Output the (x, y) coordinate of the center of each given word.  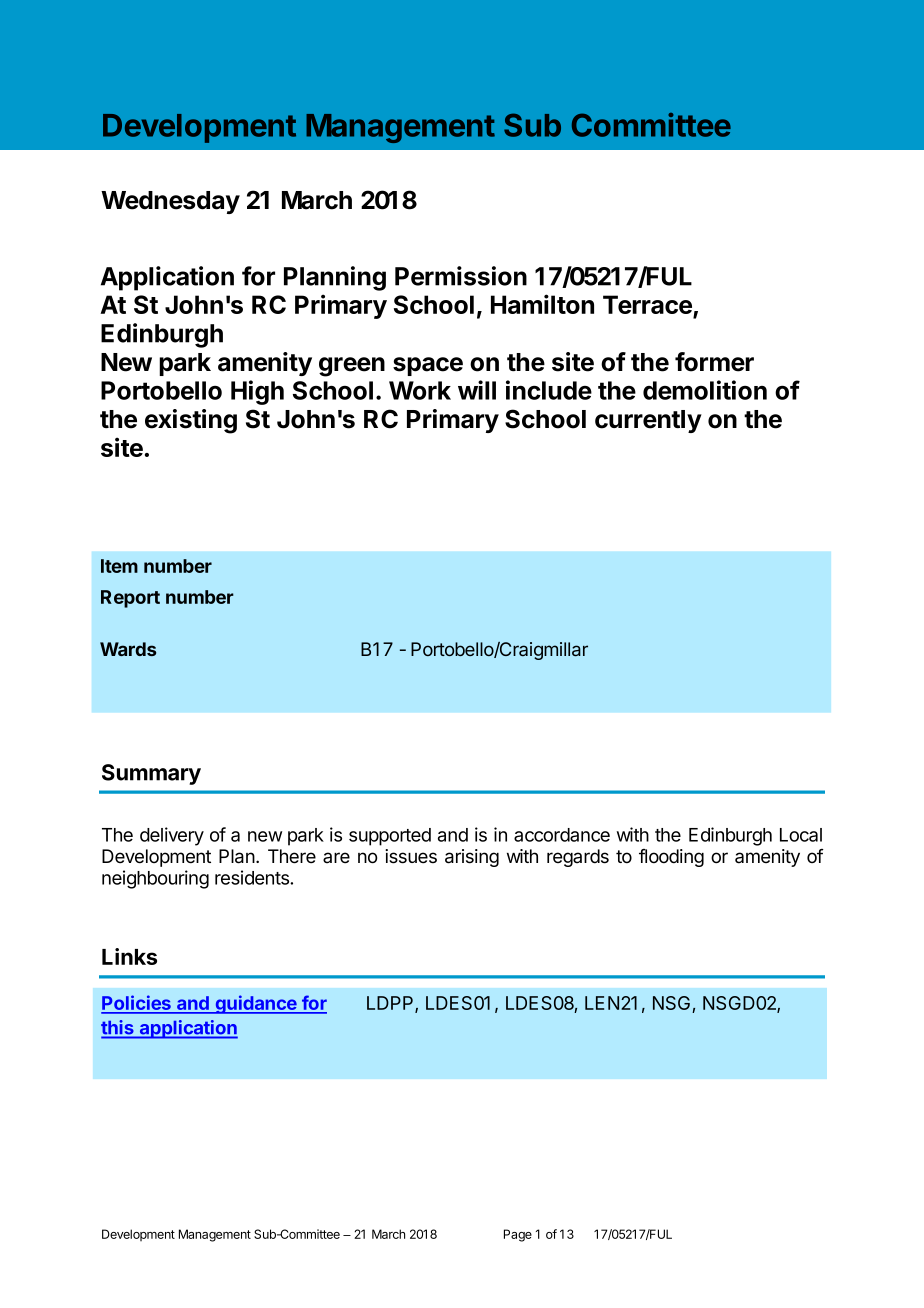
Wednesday (170, 202)
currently (648, 421)
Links (129, 956)
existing (191, 421)
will (477, 390)
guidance (256, 1004)
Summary (151, 774)
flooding (671, 858)
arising (472, 858)
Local (801, 835)
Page (518, 1235)
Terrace (648, 306)
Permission (461, 276)
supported (390, 837)
